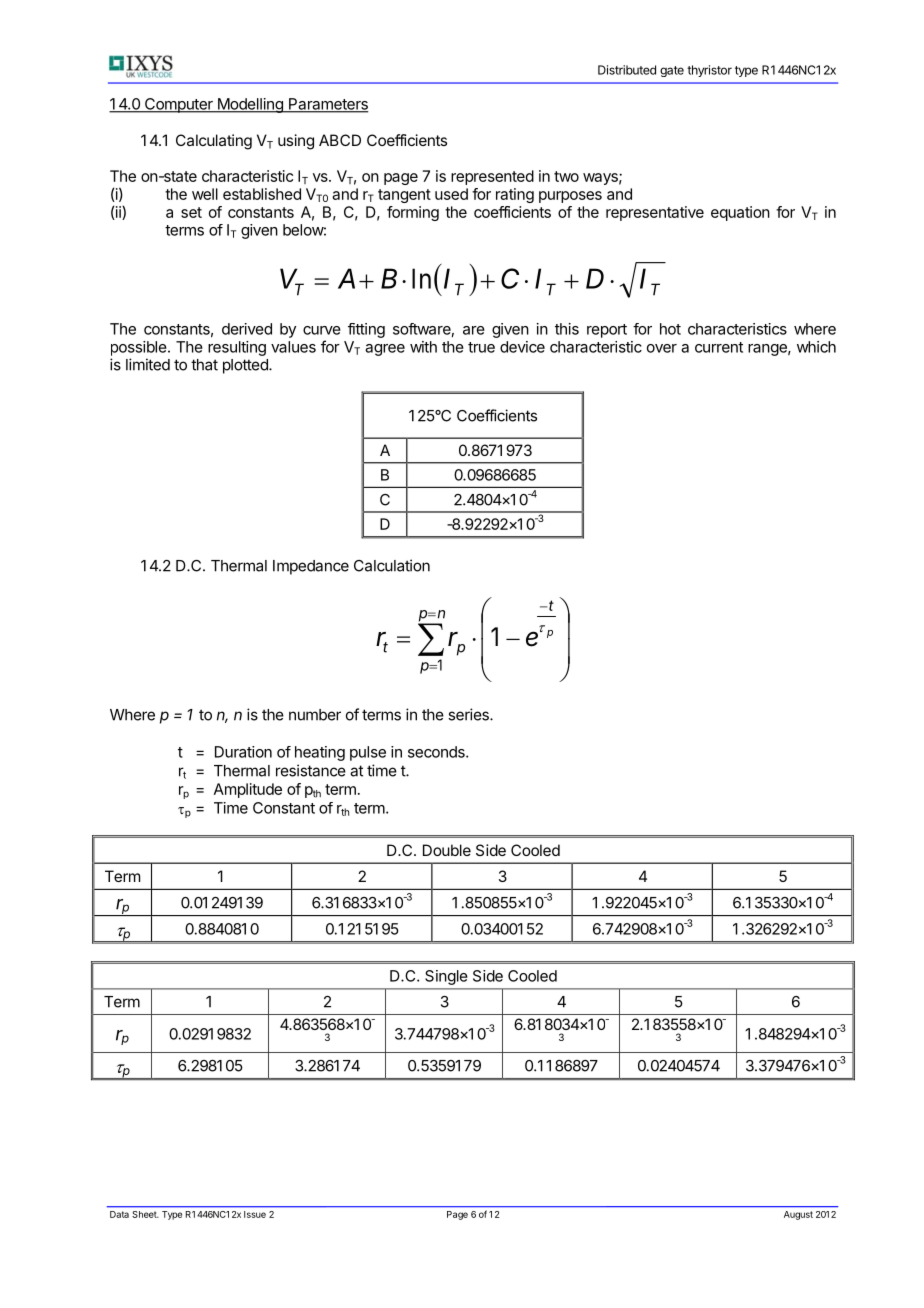 Image resolution: width=924 pixels, height=1308 pixels. What do you see at coordinates (255, 1214) in the screenshot?
I see `Issue` at bounding box center [255, 1214].
